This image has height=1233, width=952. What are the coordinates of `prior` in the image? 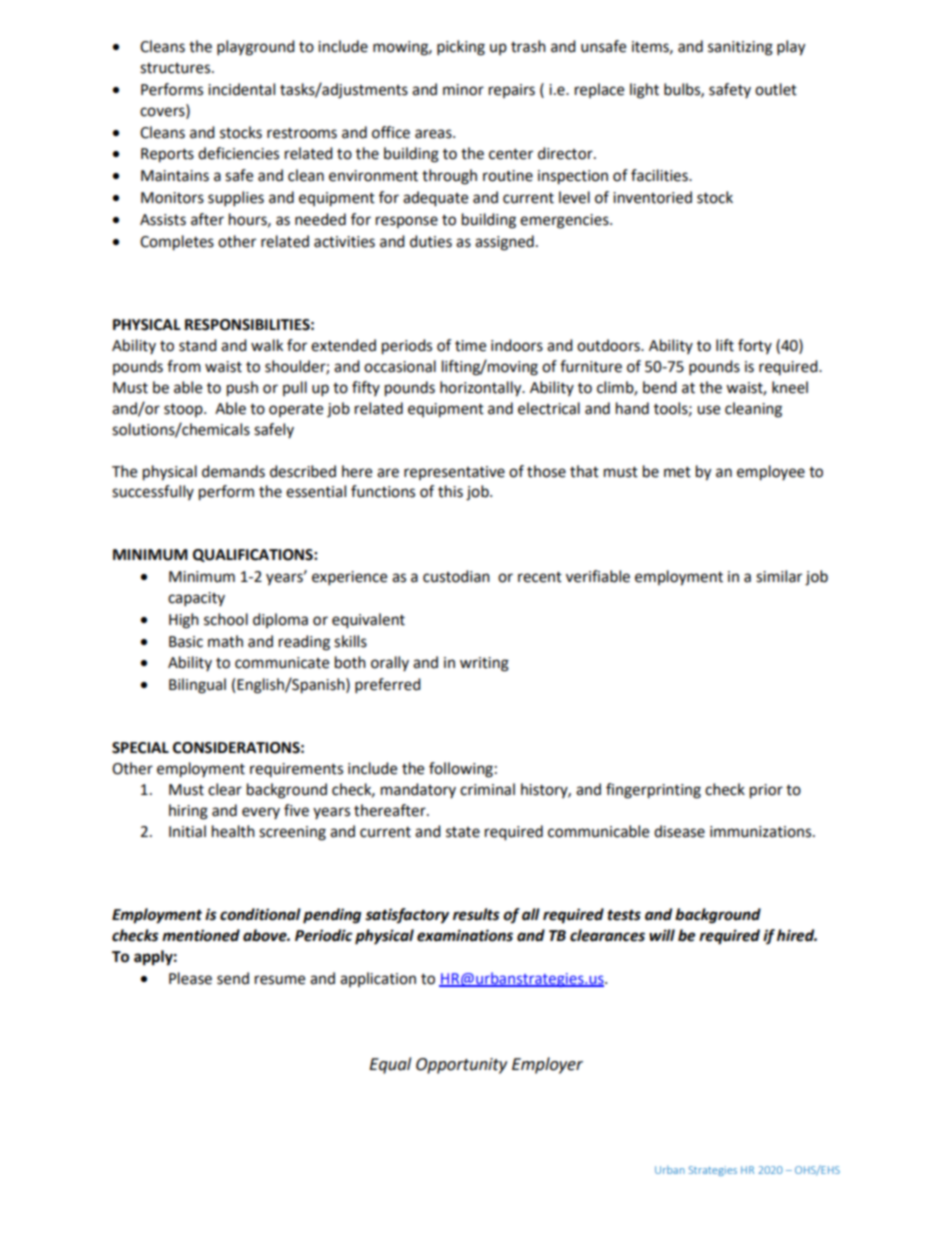 It's located at (766, 791).
